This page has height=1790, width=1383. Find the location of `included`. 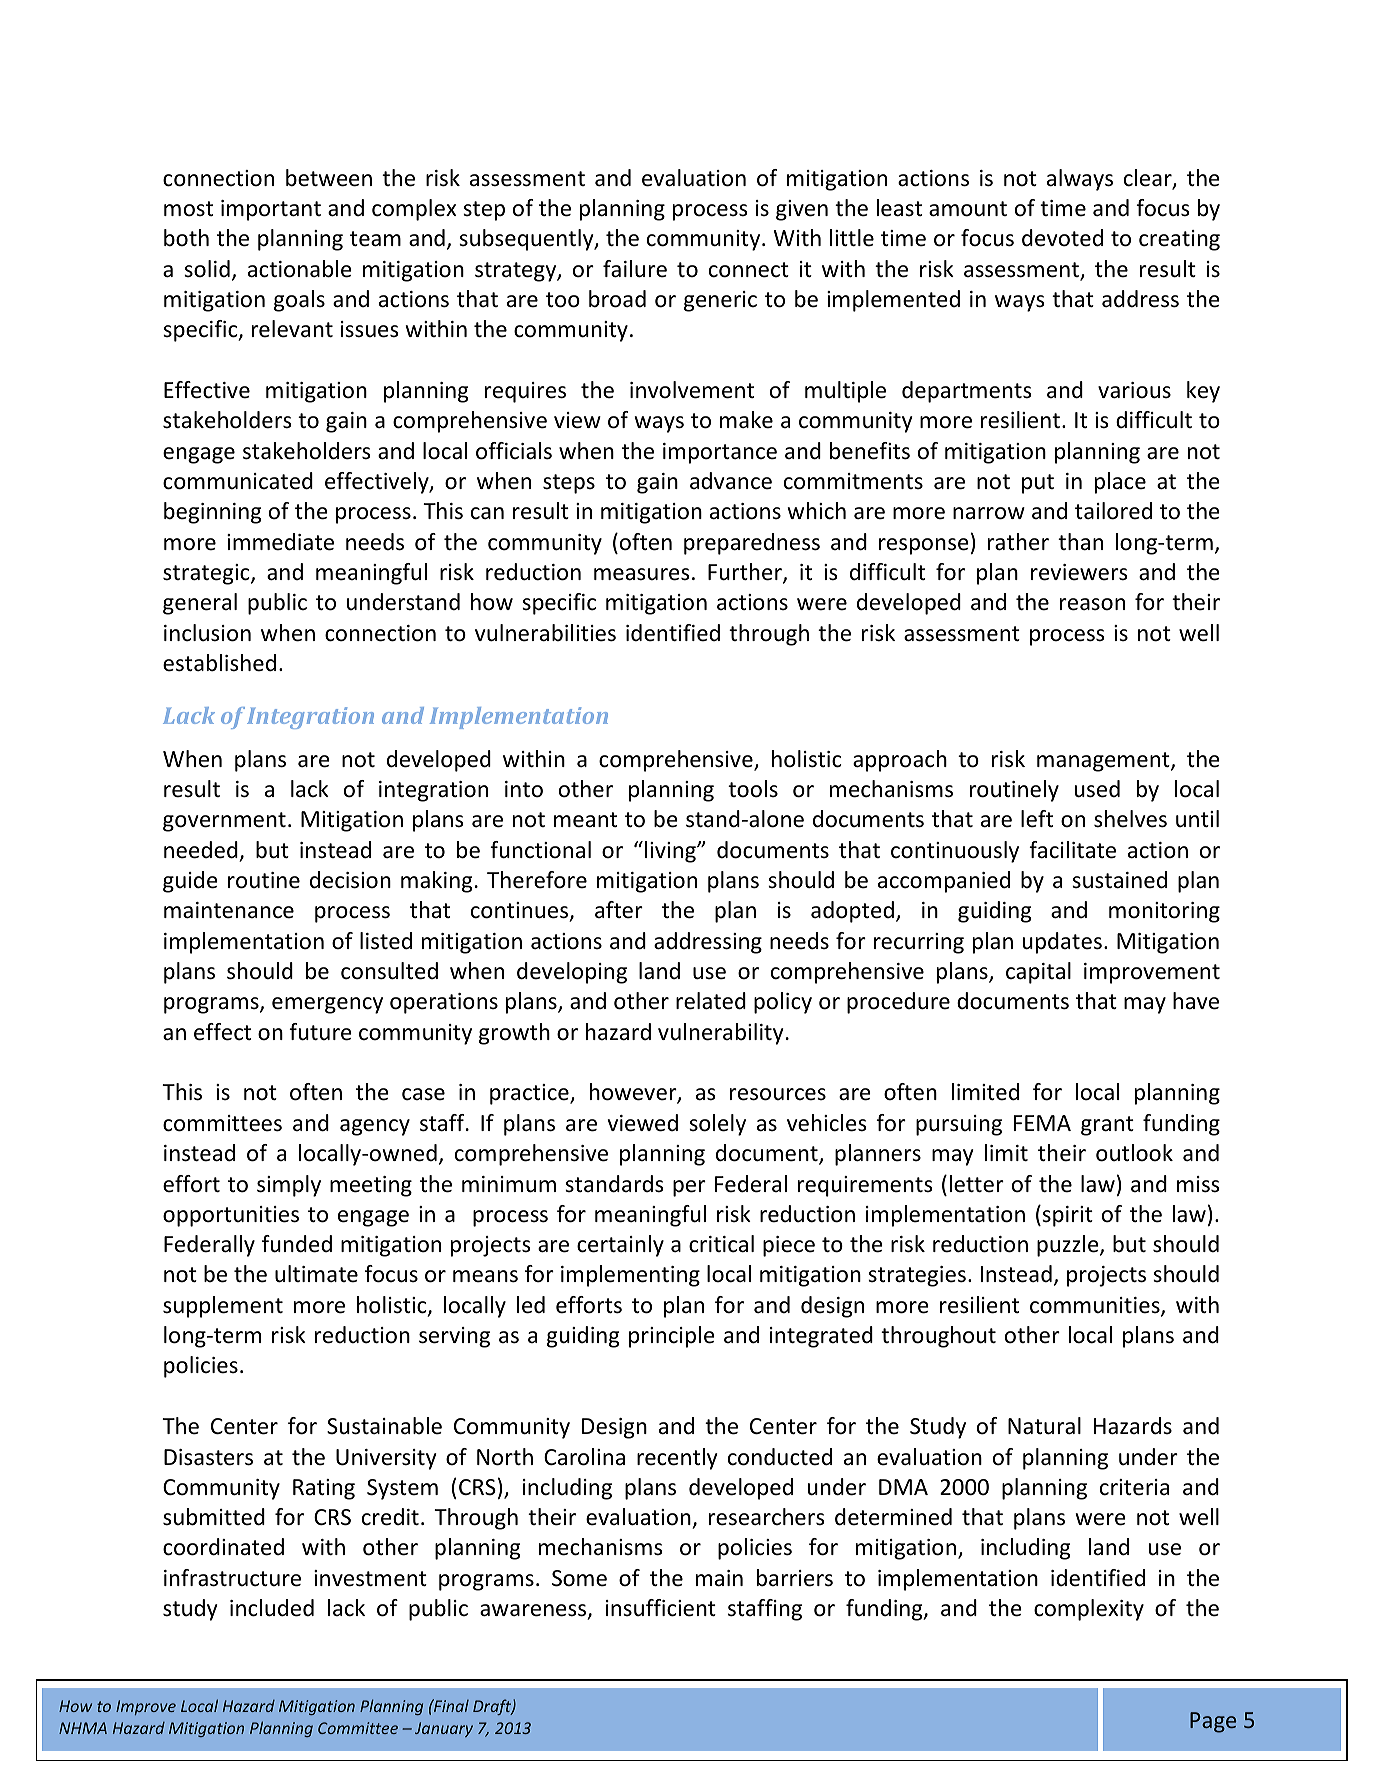

included is located at coordinates (272, 1608).
